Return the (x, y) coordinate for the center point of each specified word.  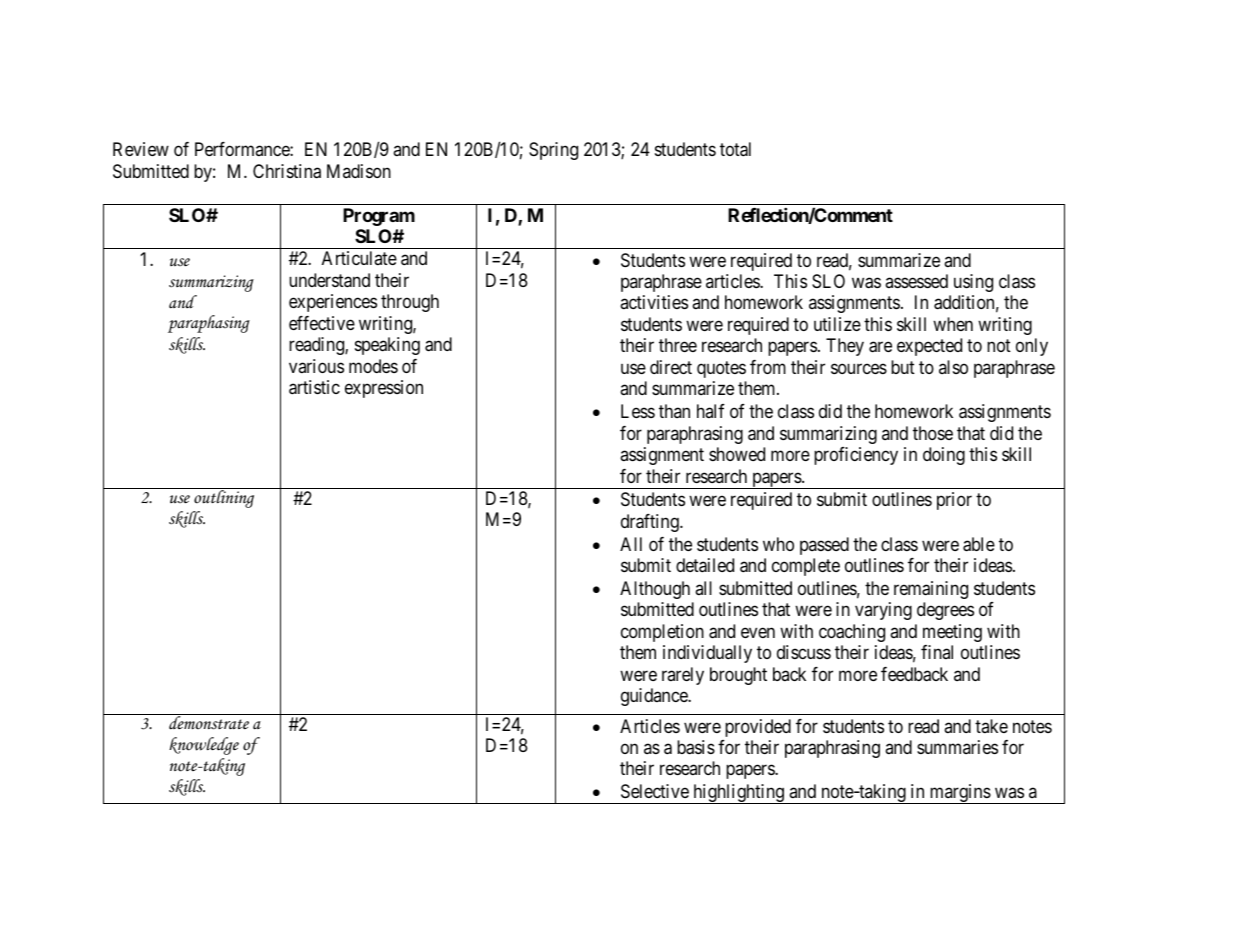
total (735, 149)
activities (654, 302)
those (933, 433)
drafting (651, 523)
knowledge (204, 746)
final (937, 652)
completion (662, 633)
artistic (314, 387)
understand (329, 280)
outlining (224, 498)
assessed (916, 281)
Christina (287, 171)
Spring (553, 151)
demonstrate (209, 723)
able (979, 544)
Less (638, 411)
